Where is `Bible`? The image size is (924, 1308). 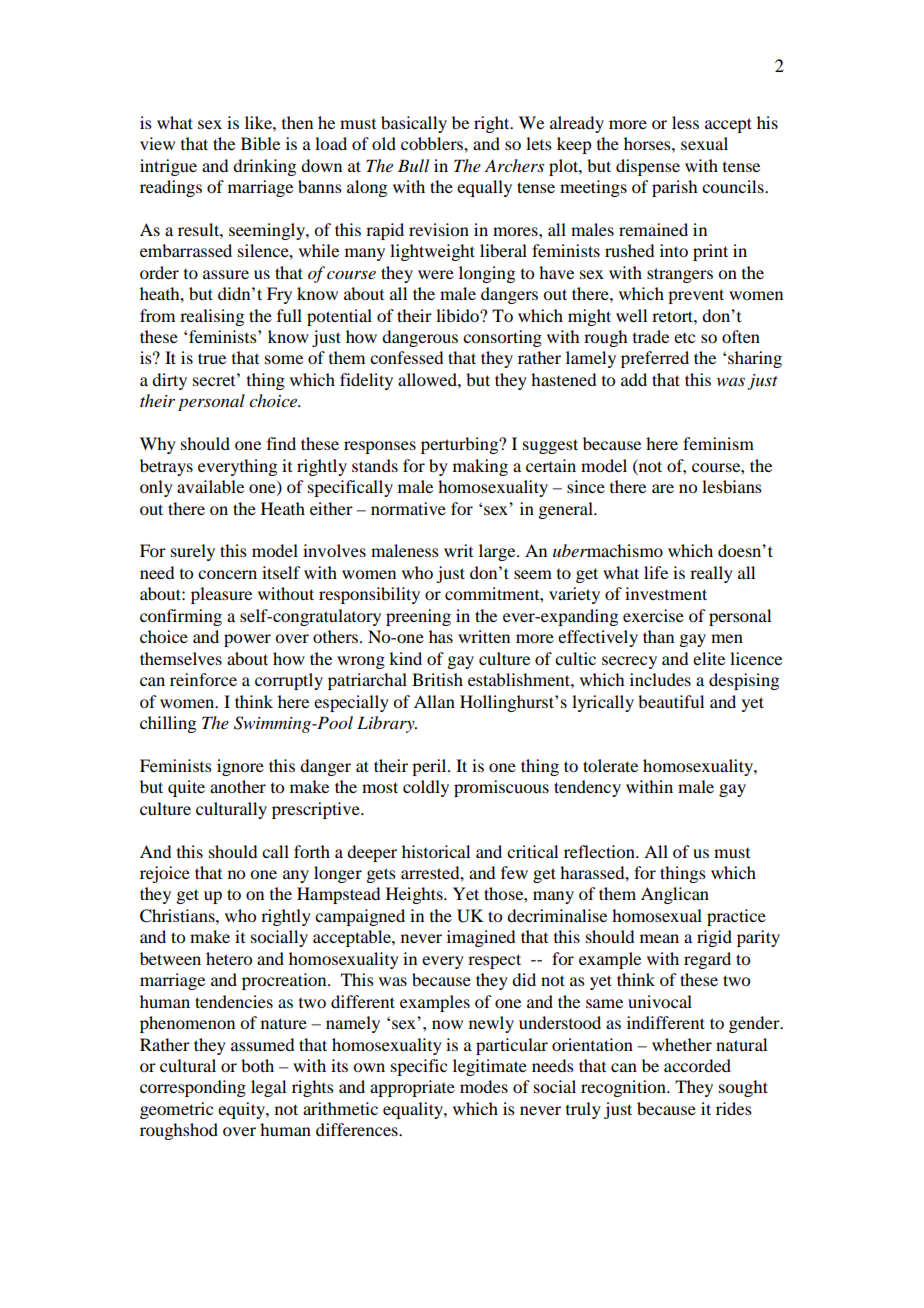 Bible is located at coordinates (260, 143).
